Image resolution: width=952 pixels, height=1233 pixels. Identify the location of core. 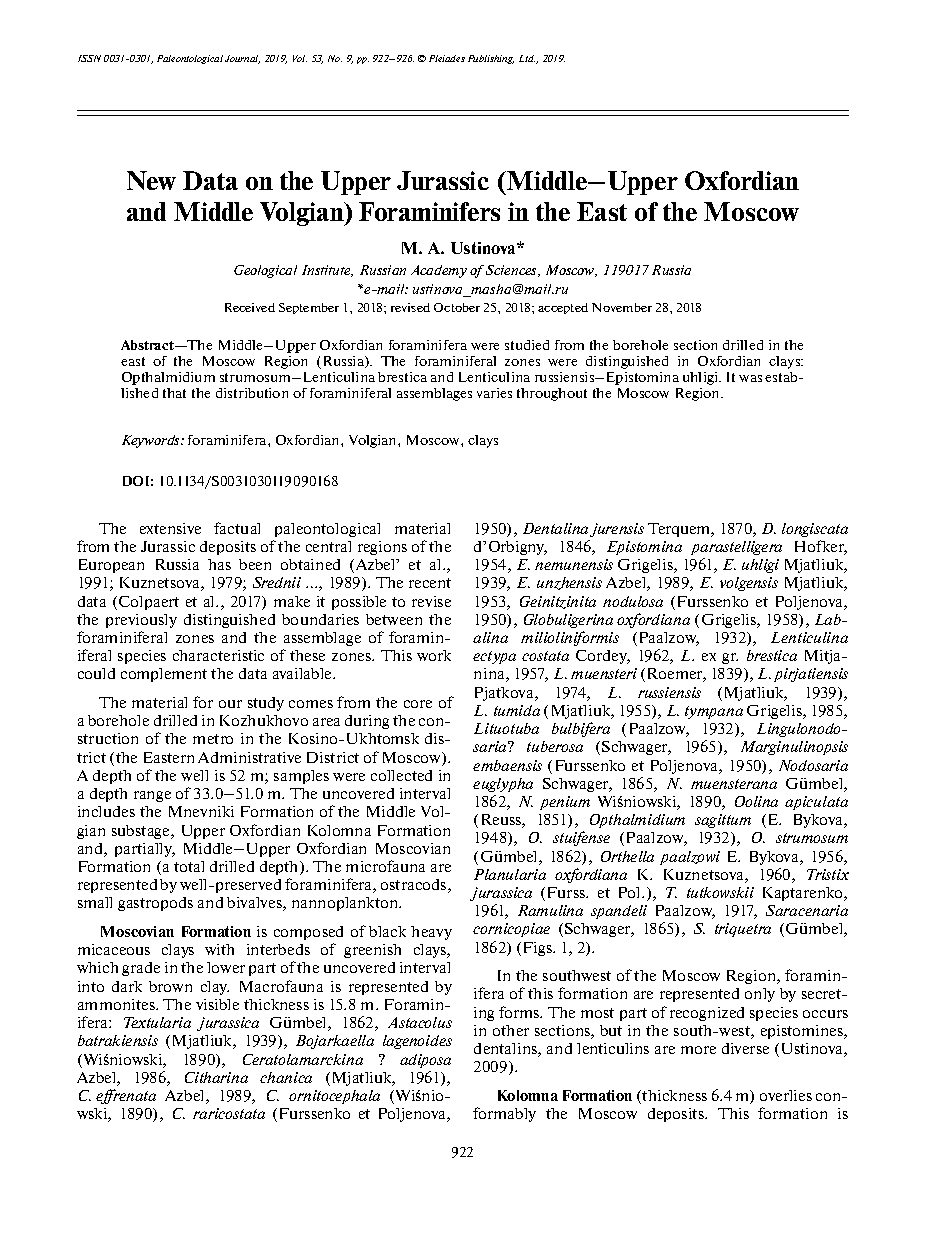
(418, 704).
